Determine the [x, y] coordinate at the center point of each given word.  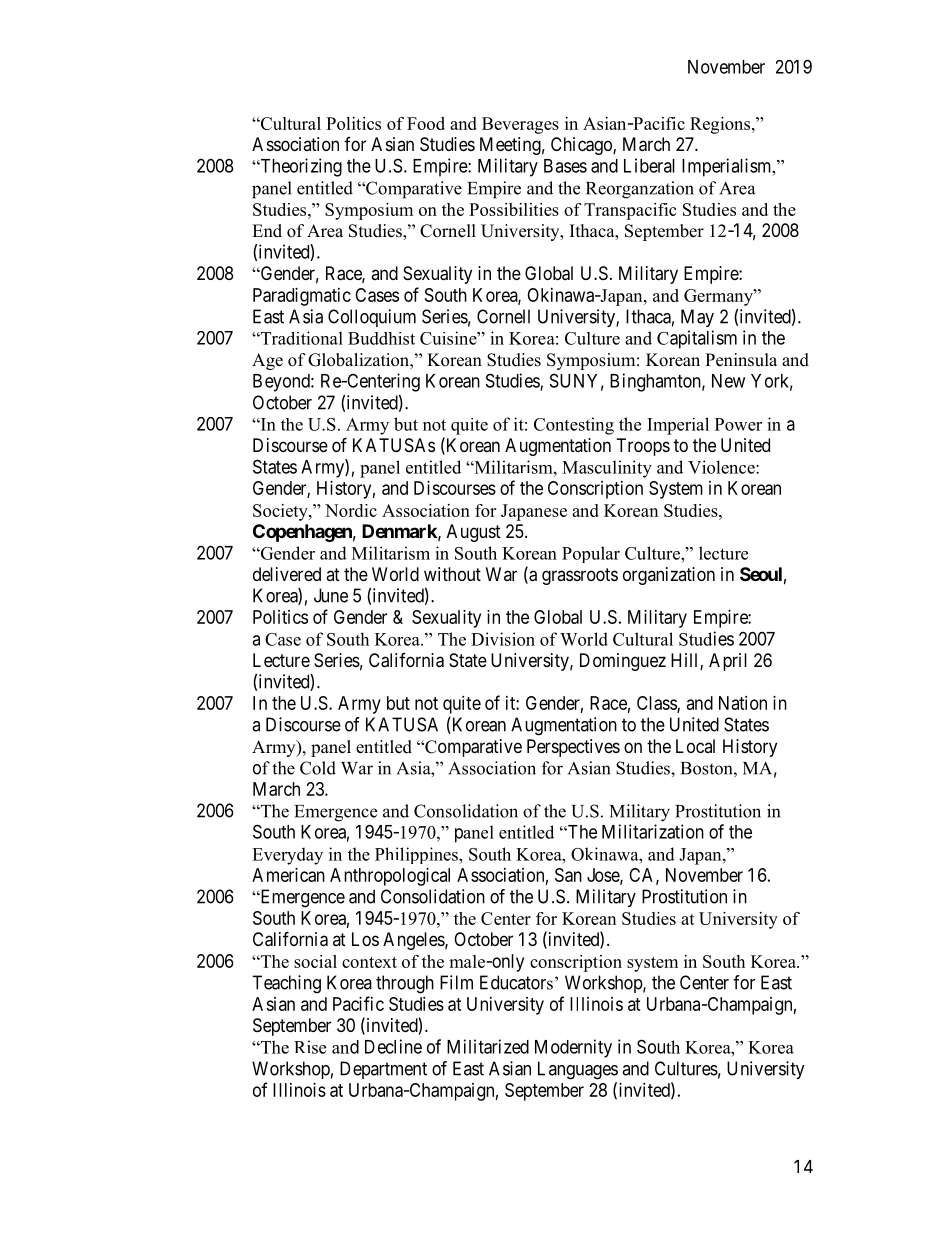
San [568, 875]
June [331, 595]
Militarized [488, 1046]
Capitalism [697, 339]
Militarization [653, 831]
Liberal [649, 165]
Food [426, 123]
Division [503, 639]
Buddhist [381, 338]
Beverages [520, 125]
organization [669, 576]
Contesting [574, 426]
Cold [318, 768]
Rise [310, 1047]
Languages [578, 1070]
